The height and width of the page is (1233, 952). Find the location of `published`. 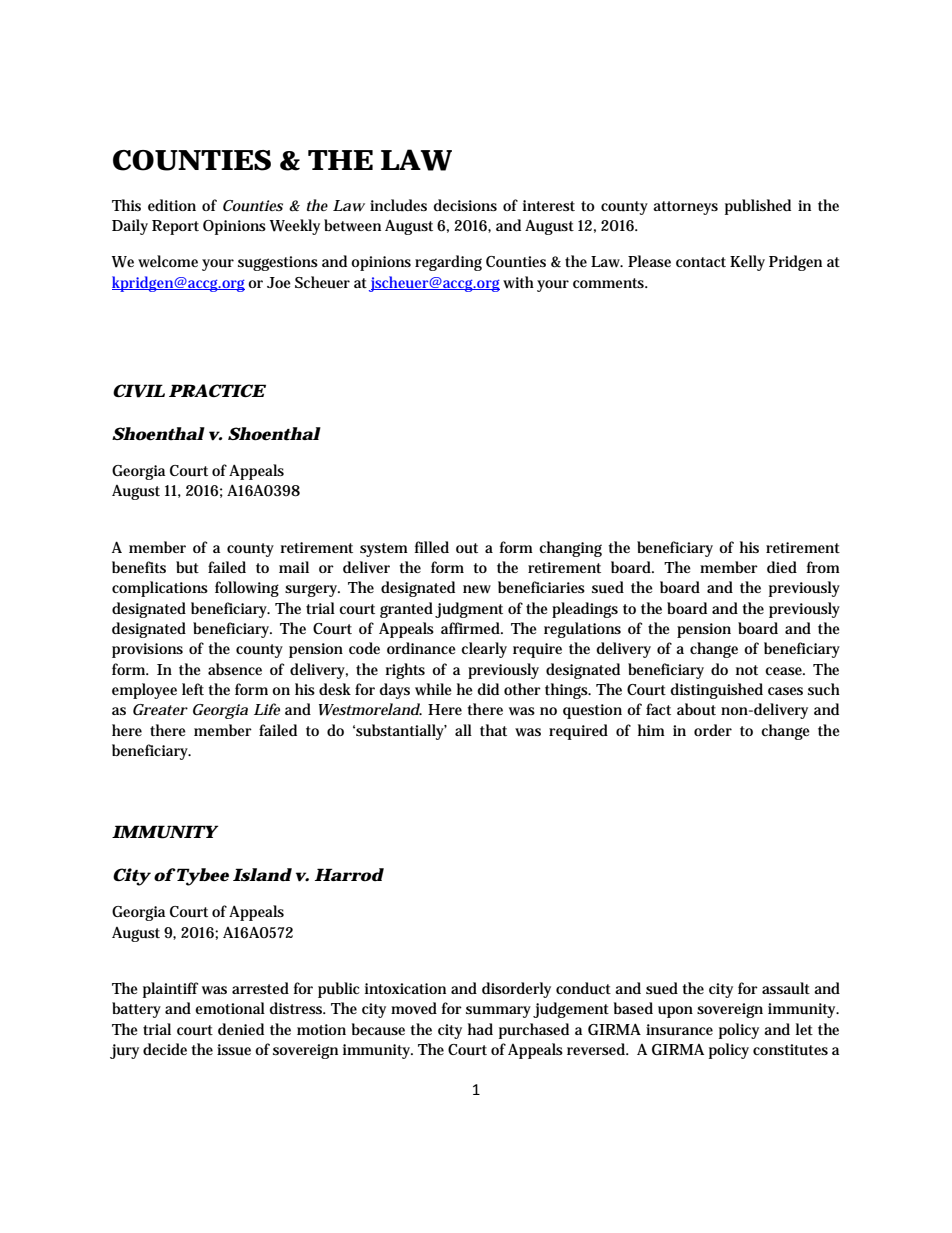

published is located at coordinates (758, 207).
